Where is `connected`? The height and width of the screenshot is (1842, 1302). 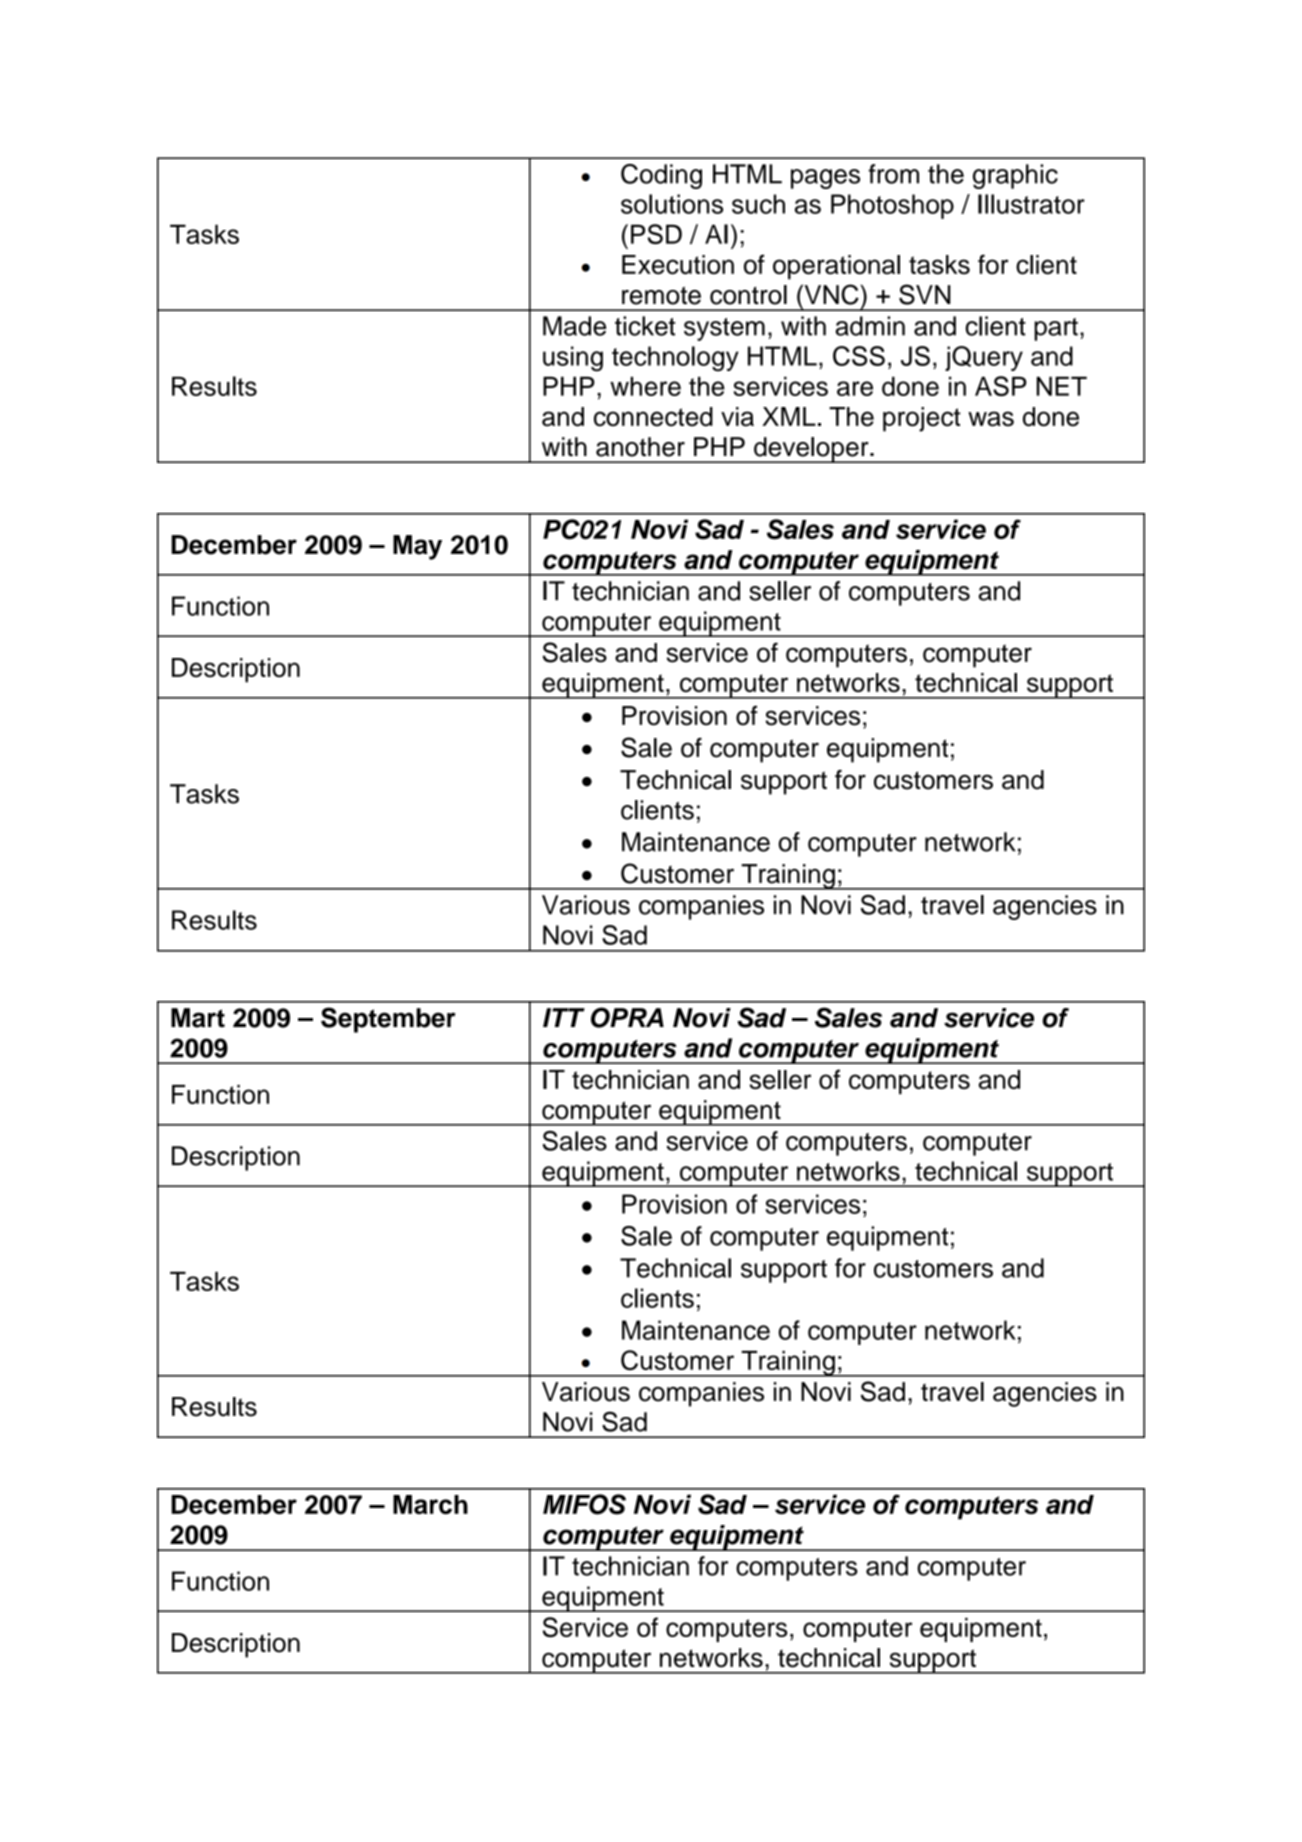
connected is located at coordinates (653, 417).
